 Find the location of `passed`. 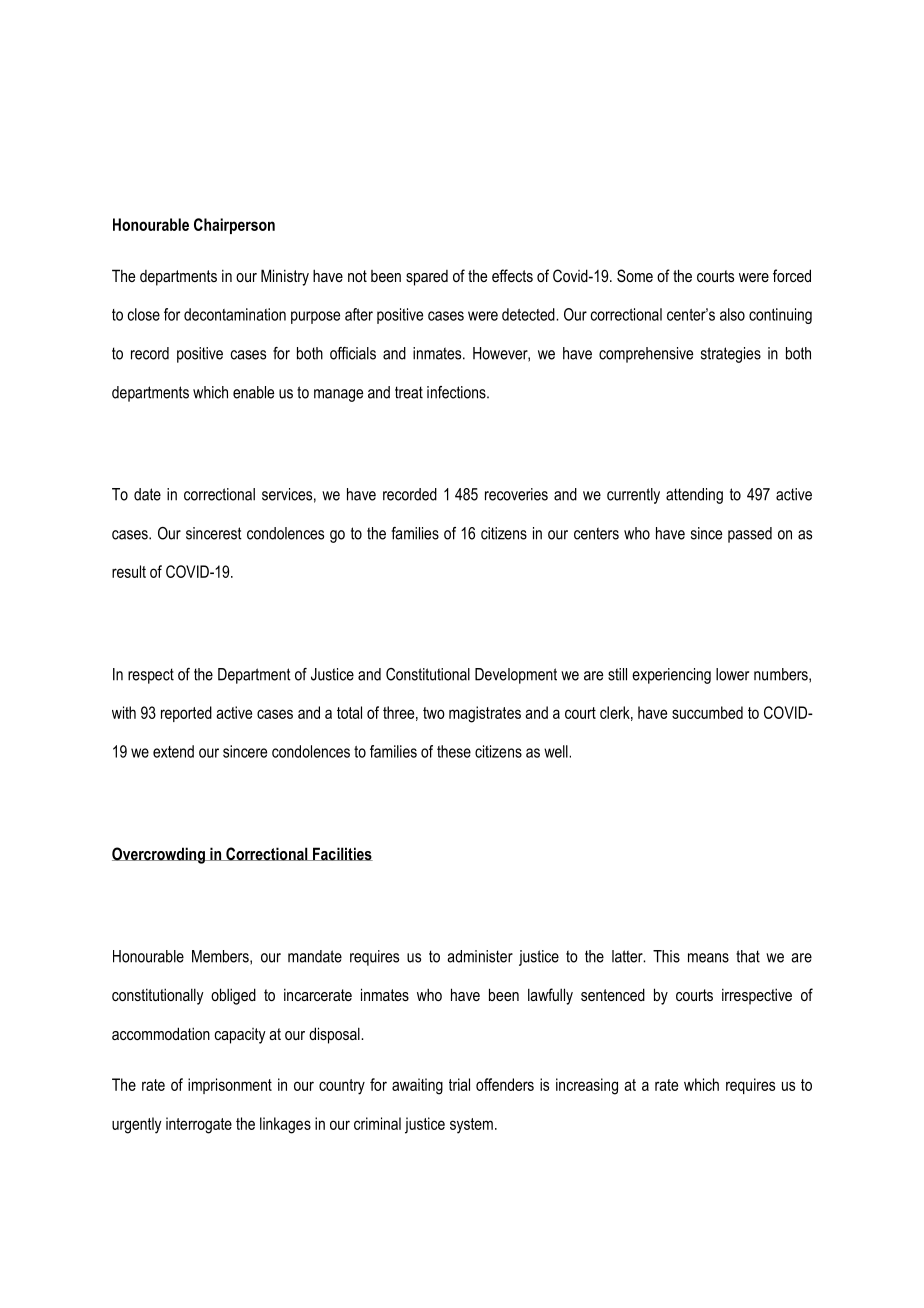

passed is located at coordinates (750, 535).
